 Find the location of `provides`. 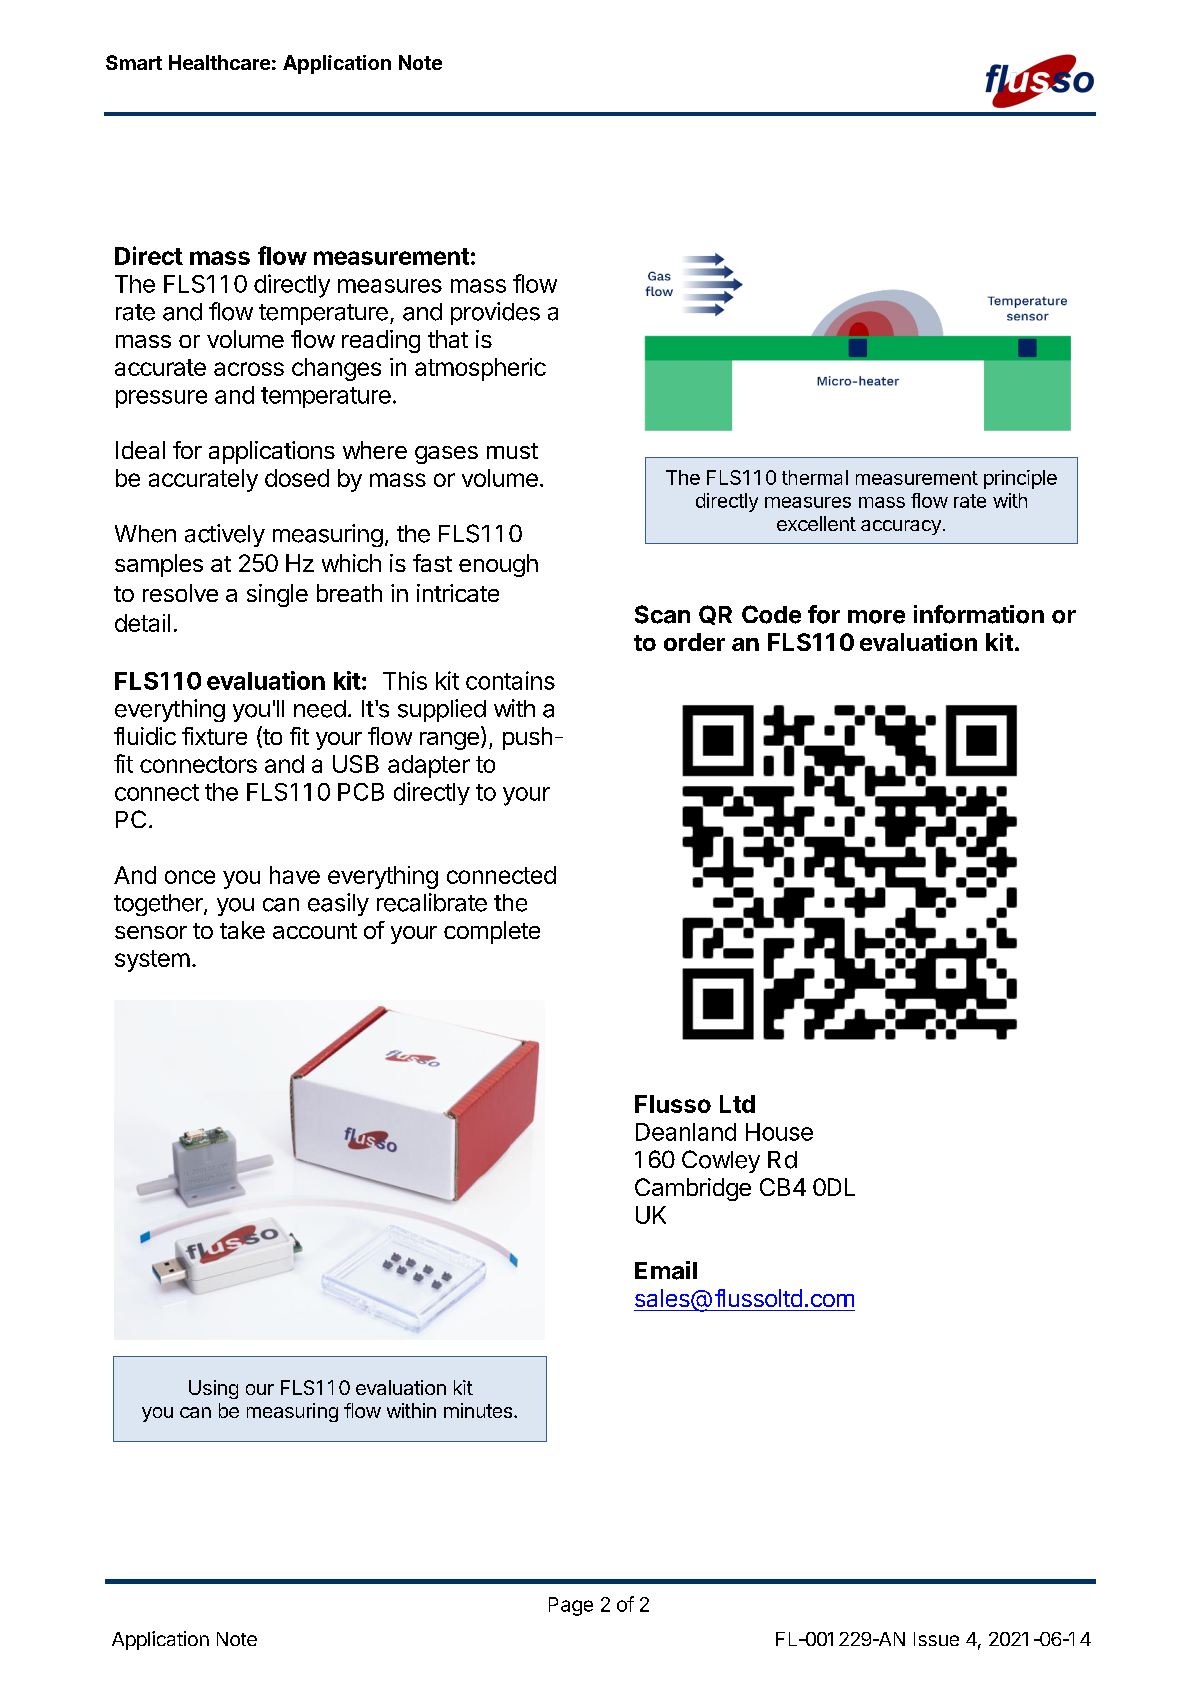

provides is located at coordinates (495, 313).
